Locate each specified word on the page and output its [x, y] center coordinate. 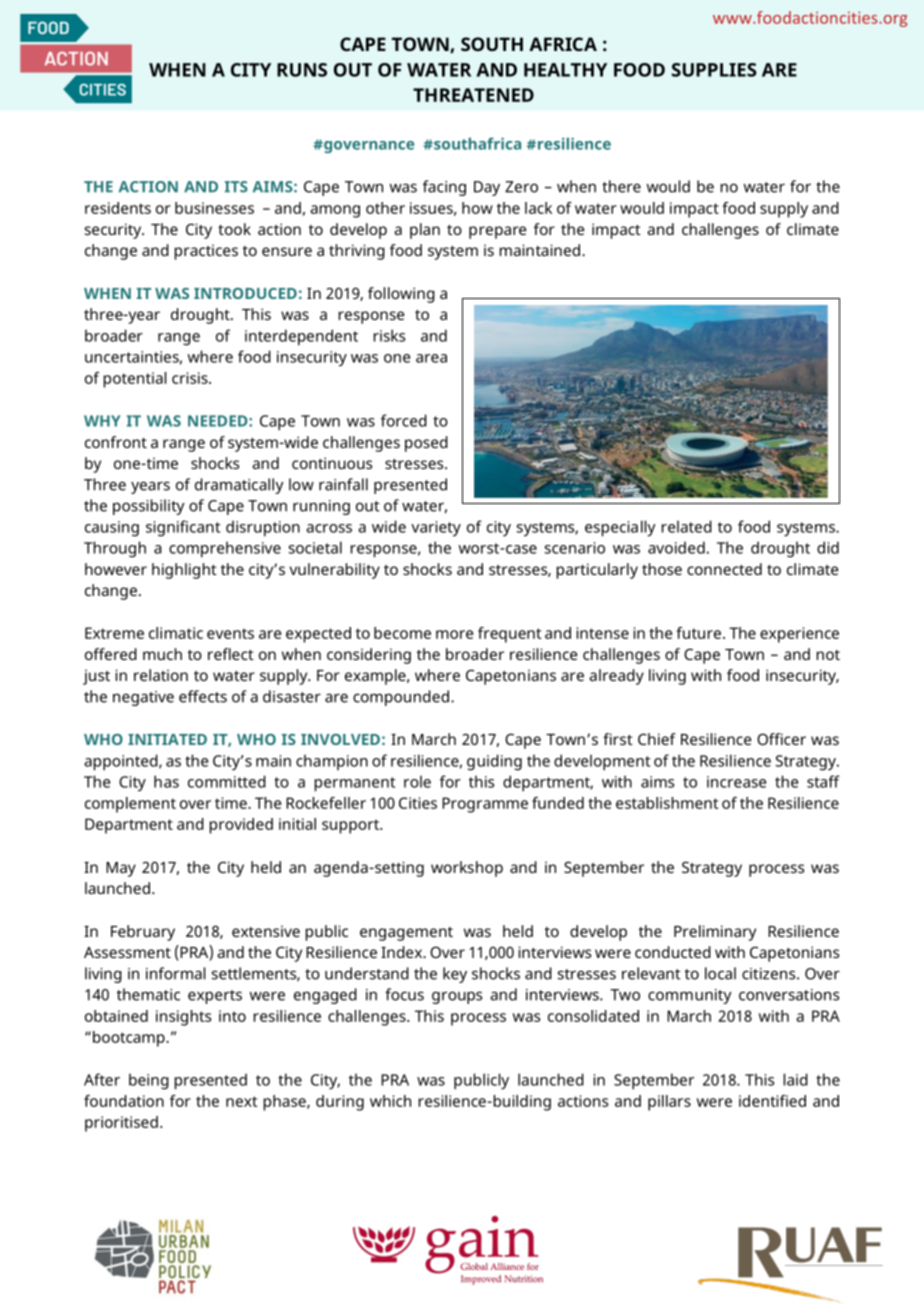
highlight [184, 571]
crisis [191, 378]
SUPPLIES [714, 70]
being [149, 1081]
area [431, 358]
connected [724, 569]
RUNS [302, 70]
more [454, 634]
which [390, 1101]
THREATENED [473, 95]
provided [241, 826]
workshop [467, 869]
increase [736, 782]
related [687, 526]
